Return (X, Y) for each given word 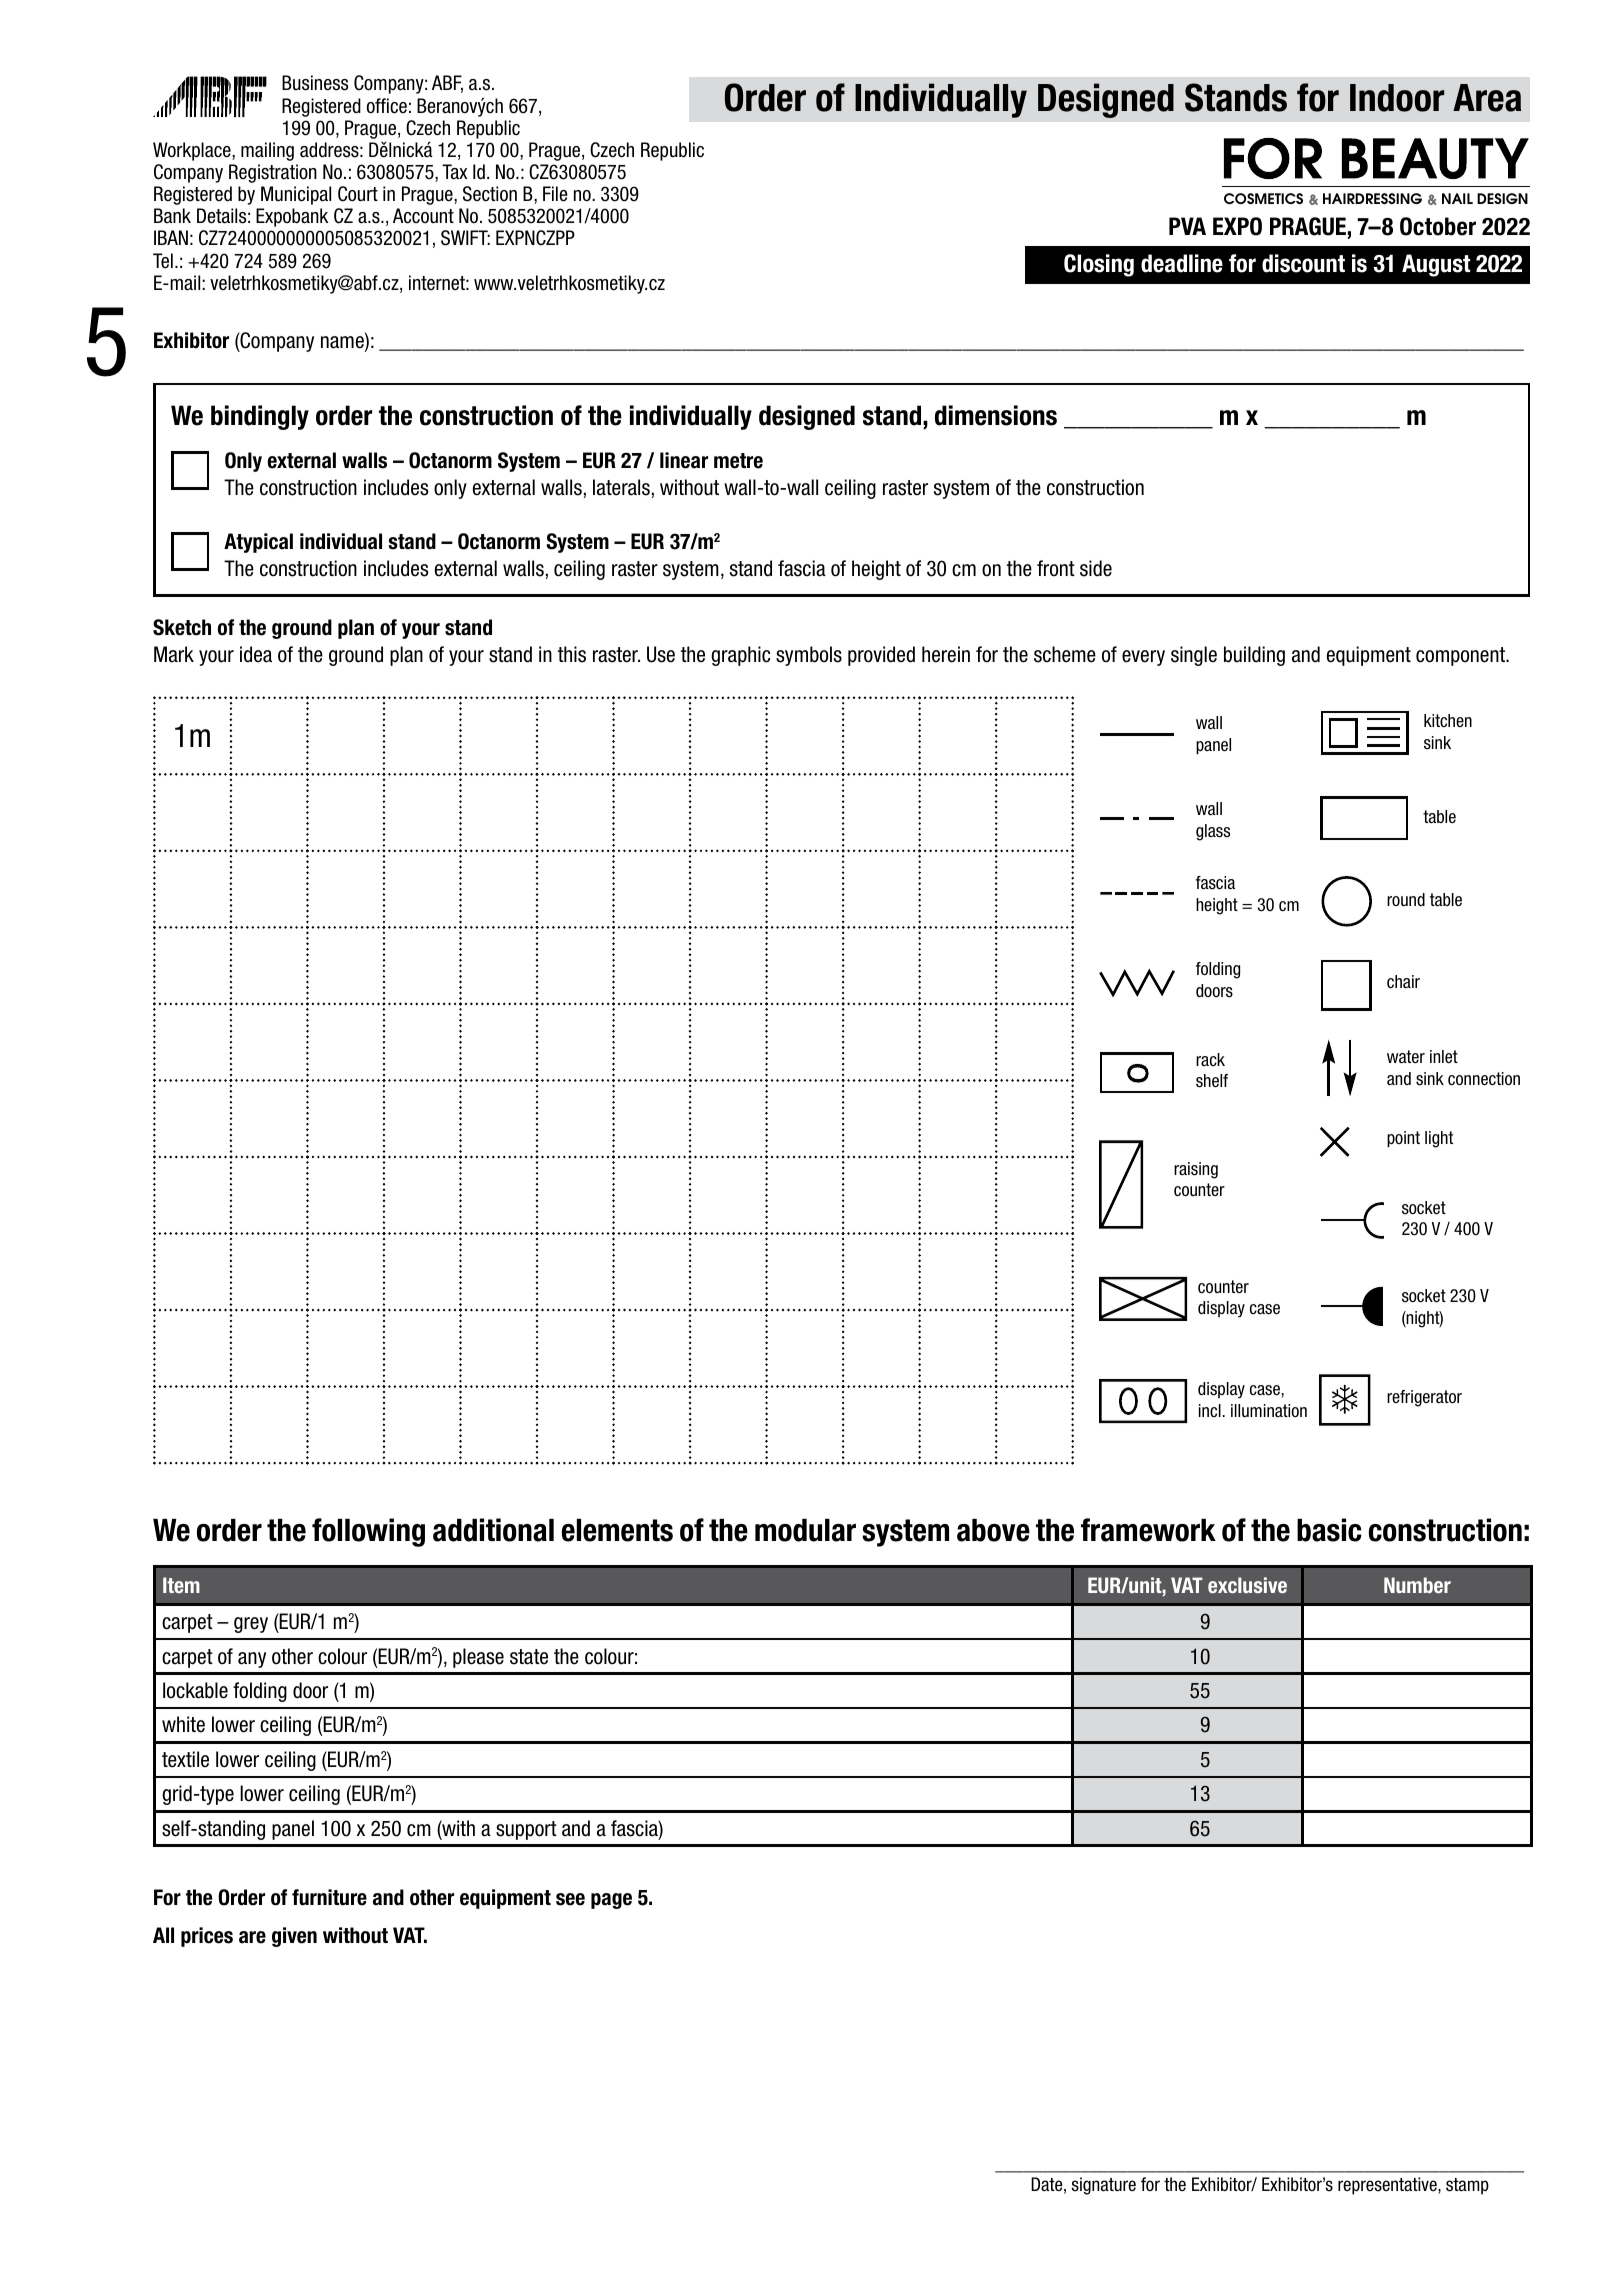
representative (1388, 2186)
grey (251, 1625)
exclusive (1247, 1585)
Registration (273, 173)
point (1403, 1139)
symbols (809, 656)
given (294, 1937)
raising (1196, 1170)
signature (1103, 2186)
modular (805, 1530)
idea (256, 654)
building (1254, 656)
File (555, 194)
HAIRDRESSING (1372, 198)
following (368, 1532)
